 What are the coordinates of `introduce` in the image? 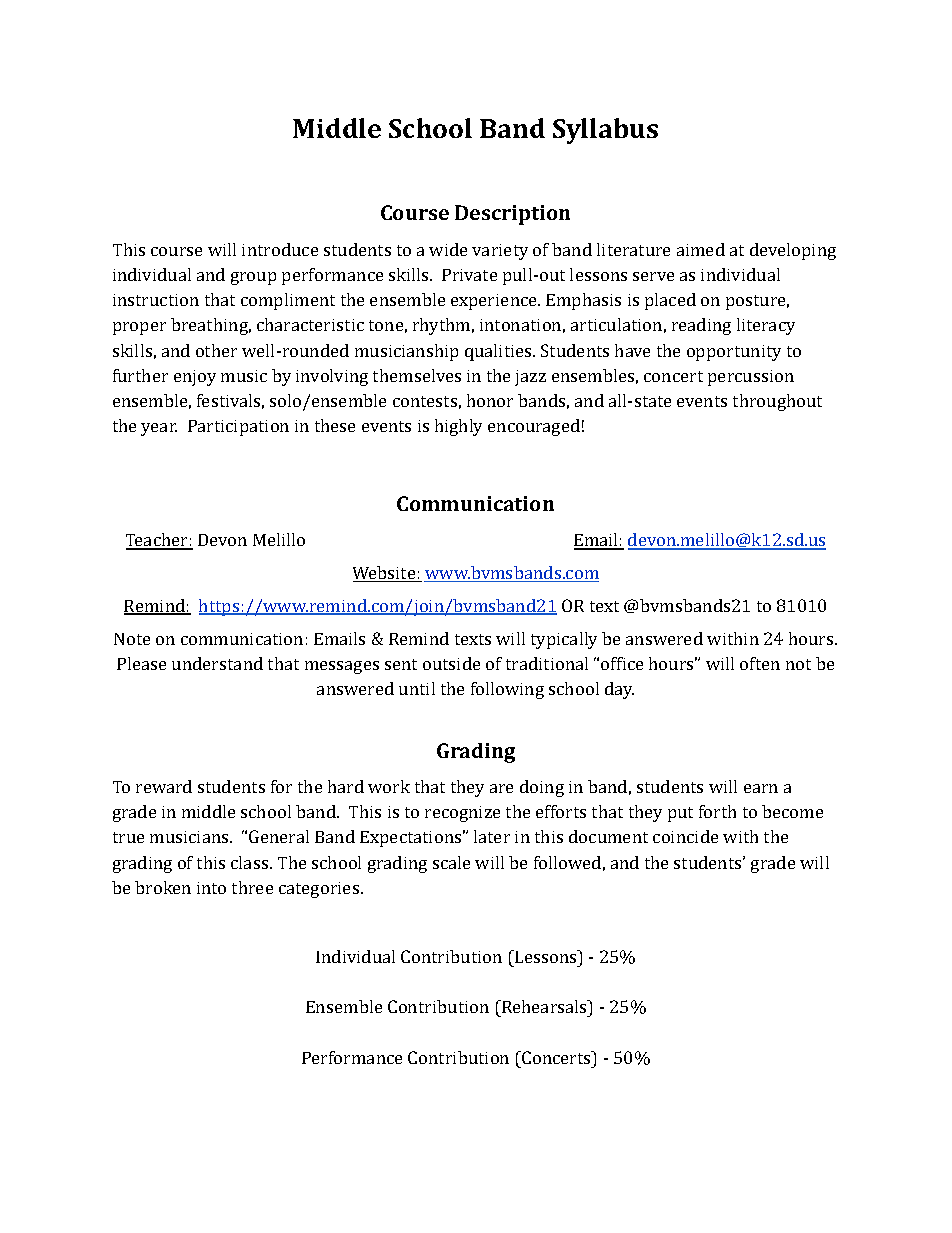 It's located at (280, 249).
